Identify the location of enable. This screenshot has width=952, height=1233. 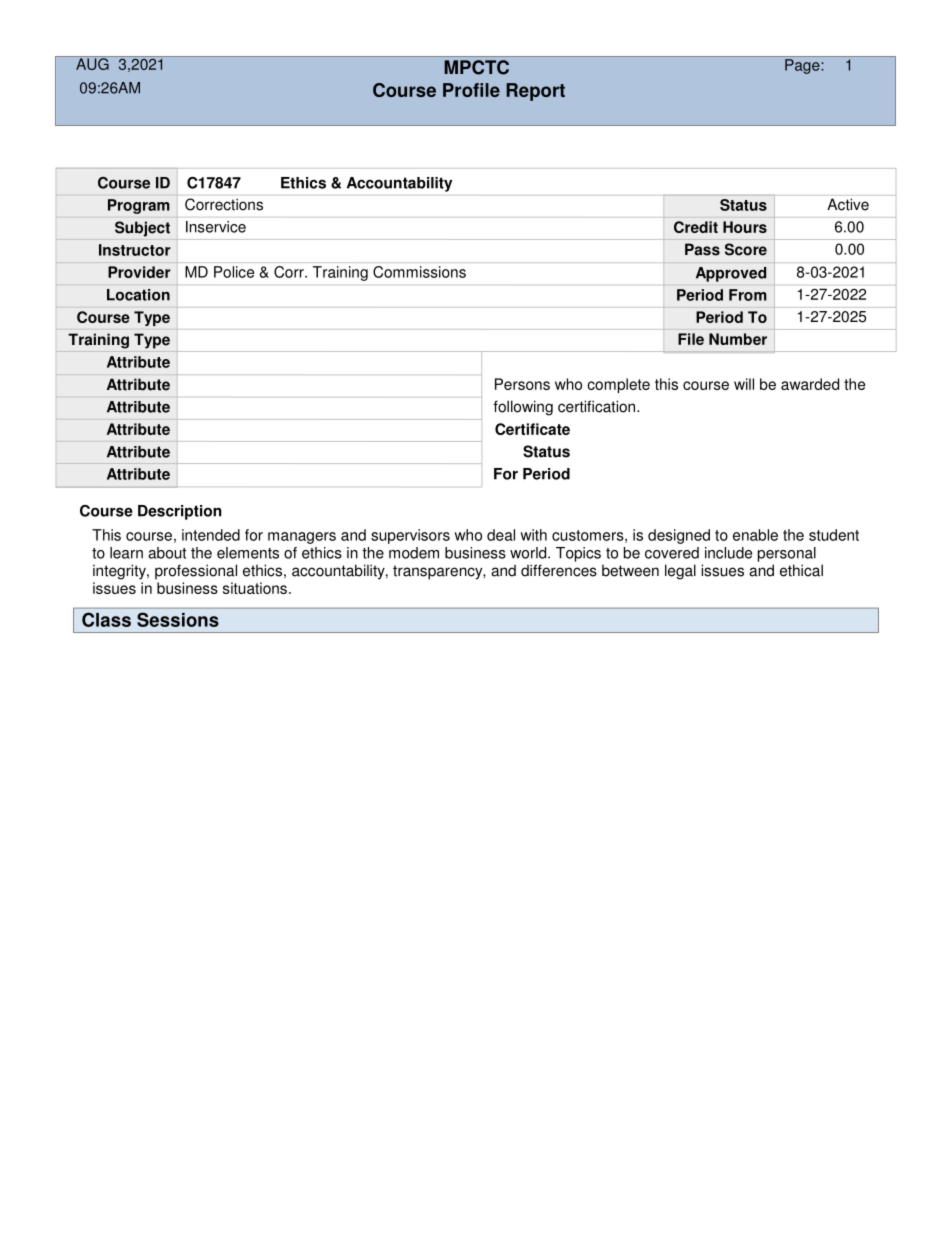
(755, 535).
